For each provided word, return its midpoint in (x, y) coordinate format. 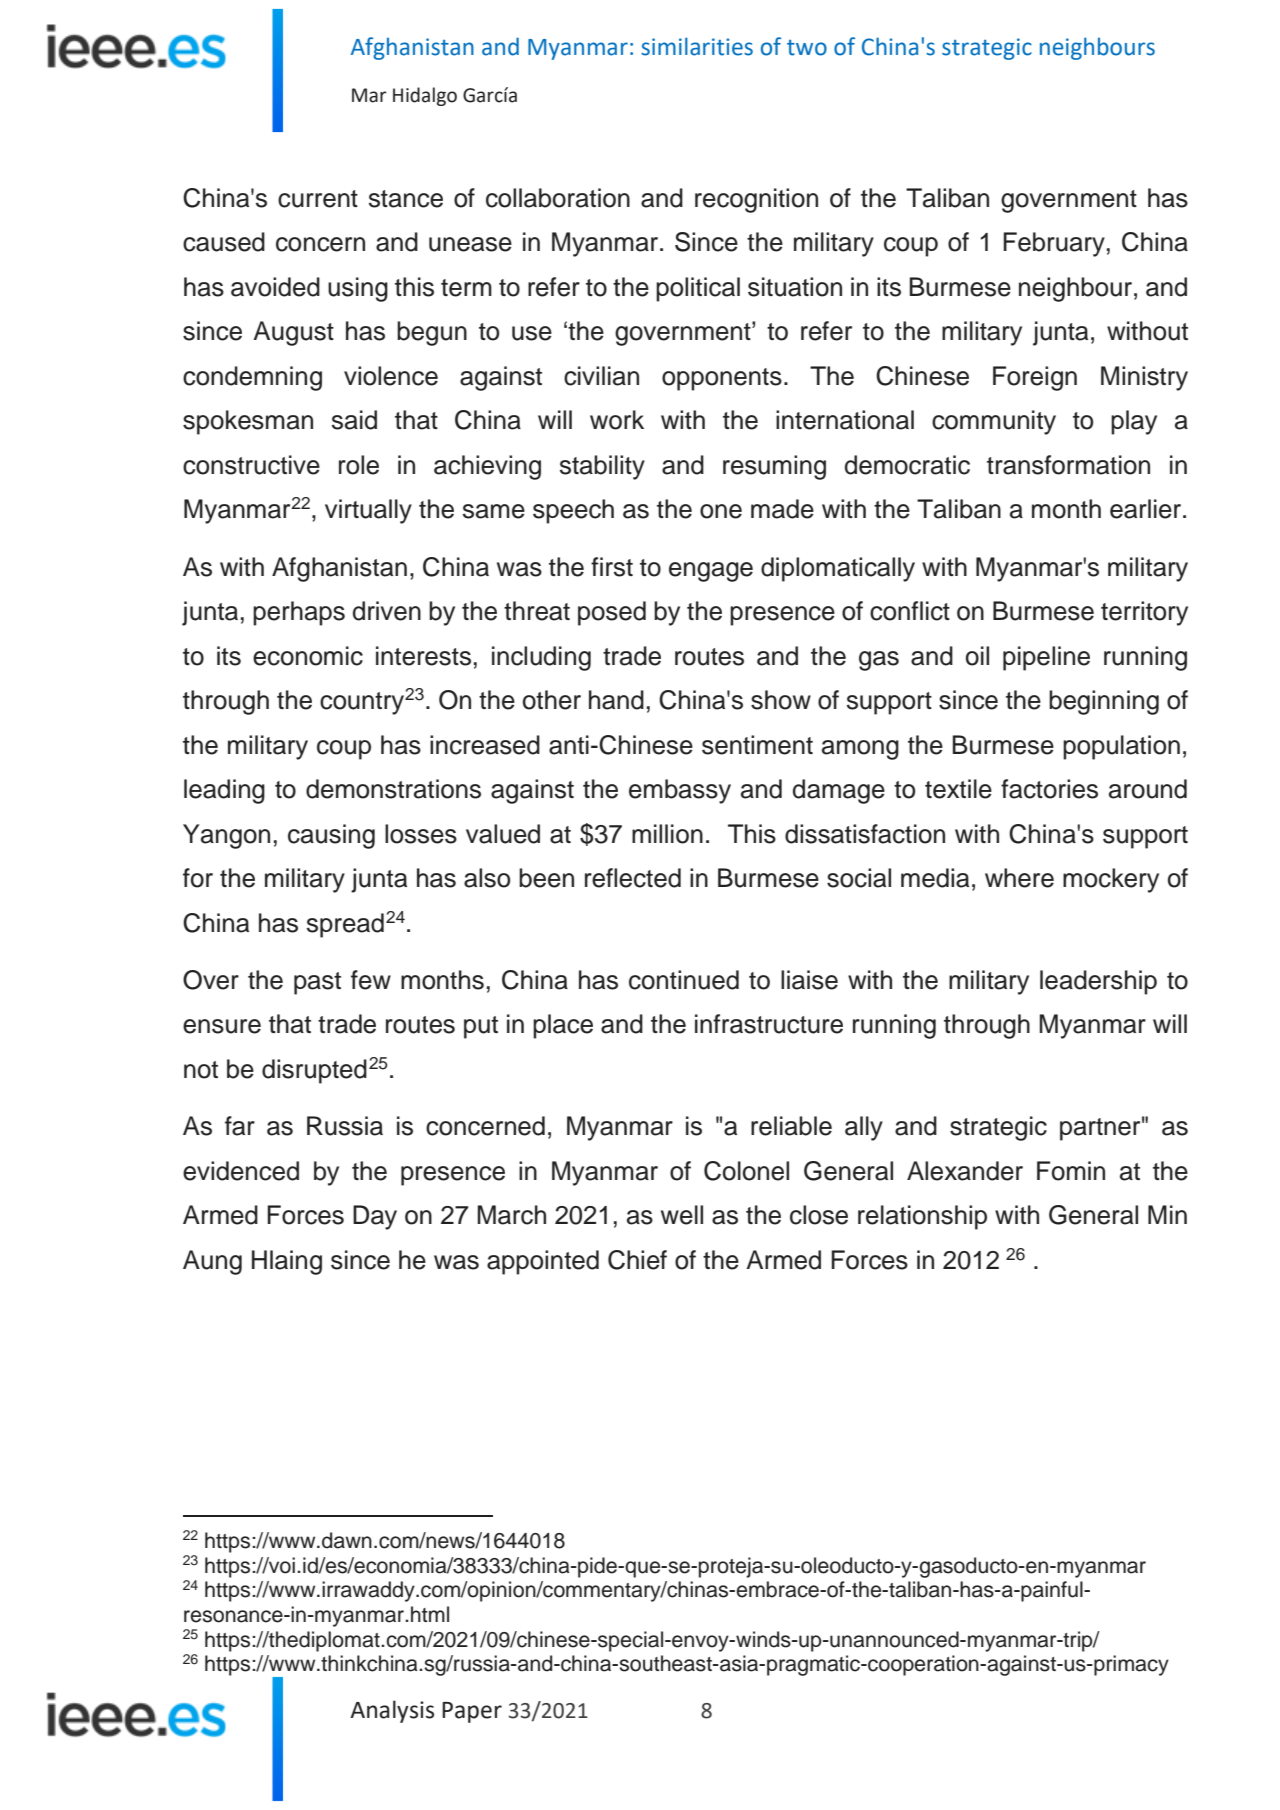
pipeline (1046, 658)
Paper (472, 1712)
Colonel (746, 1171)
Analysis (392, 1711)
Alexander (965, 1171)
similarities (697, 46)
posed (612, 613)
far (240, 1126)
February (1054, 244)
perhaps (299, 613)
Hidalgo (425, 96)
